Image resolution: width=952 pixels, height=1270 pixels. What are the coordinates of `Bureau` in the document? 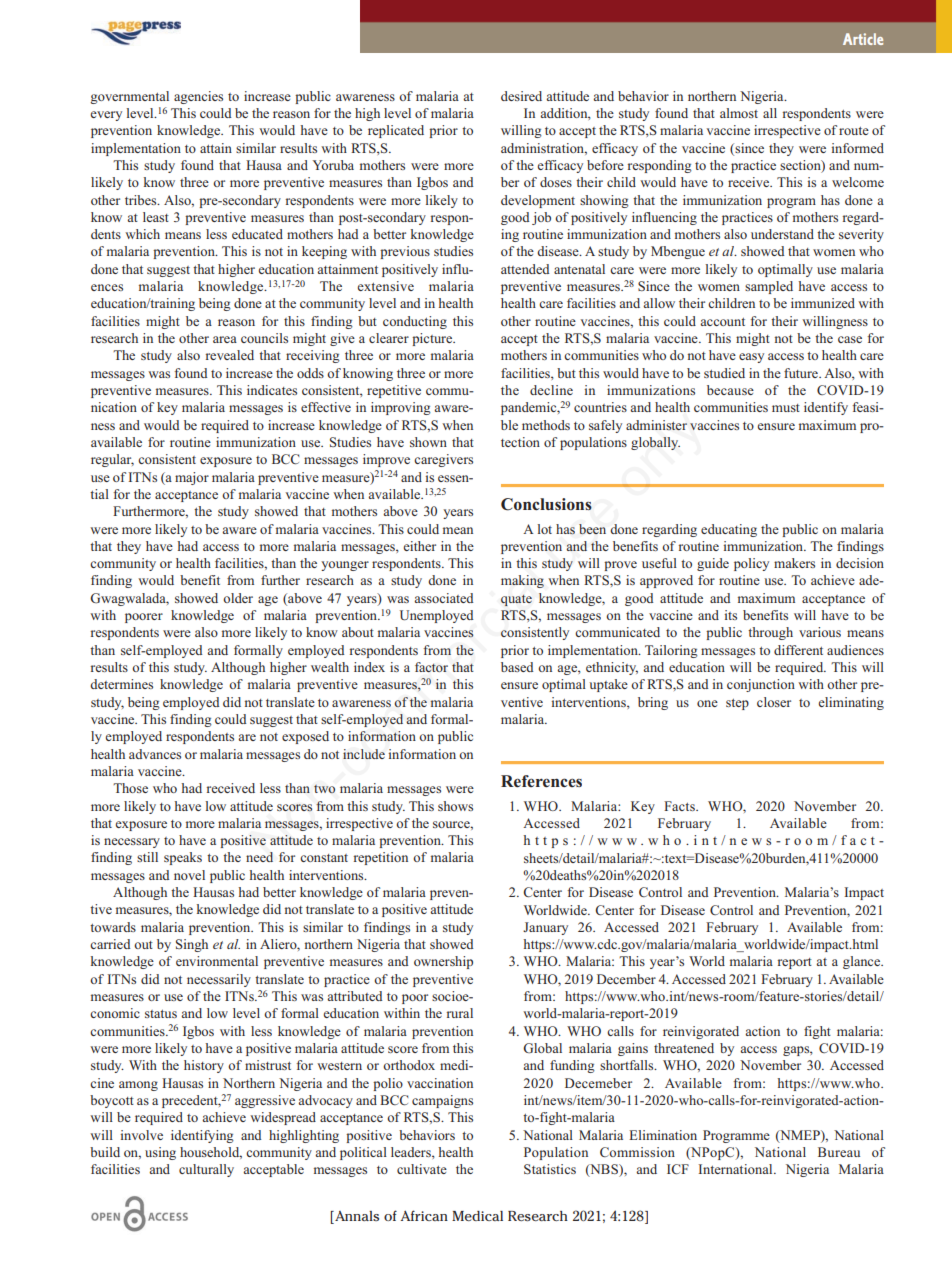 It's located at (839, 1152).
